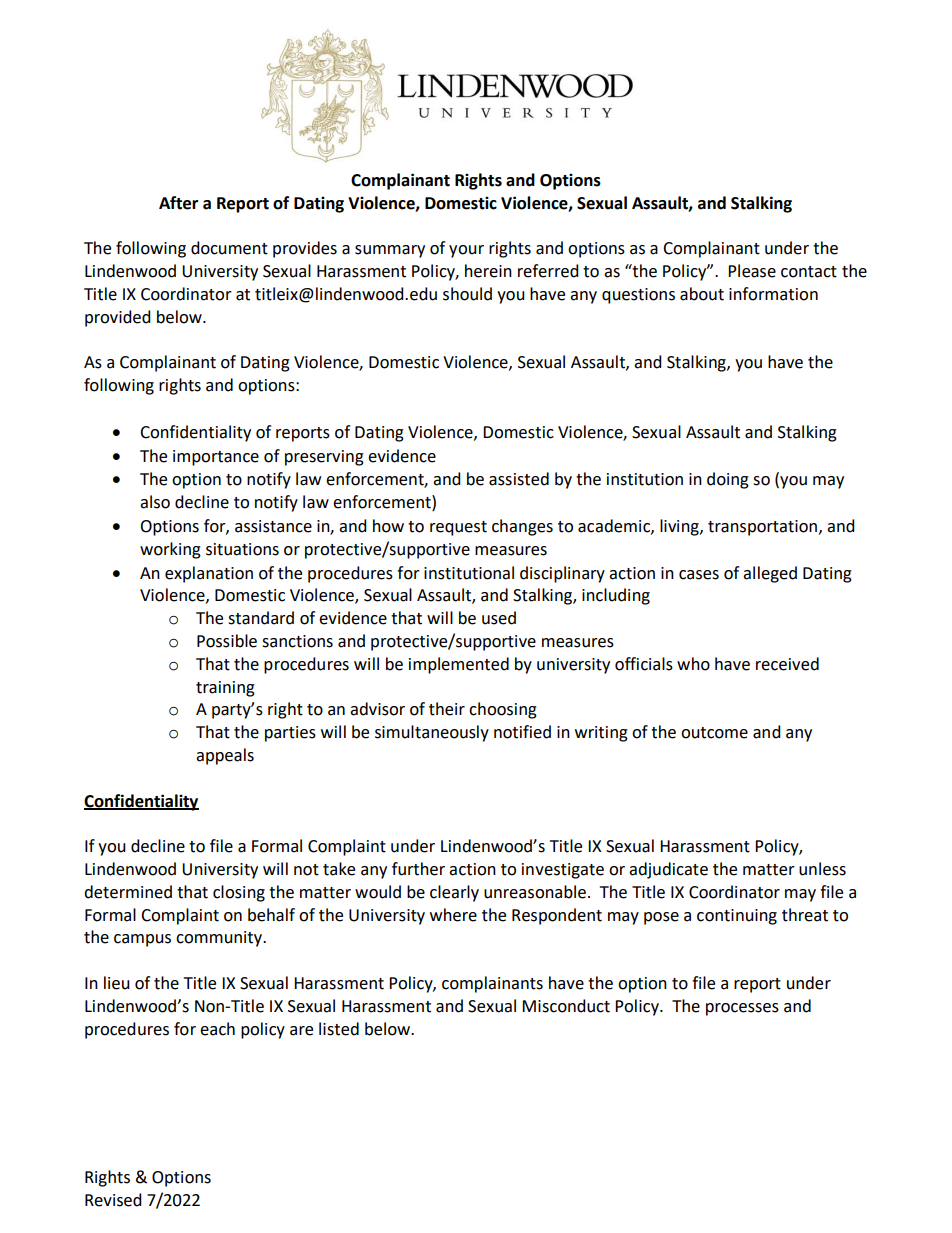 The image size is (952, 1233). What do you see at coordinates (113, 1200) in the page?
I see `Revised` at bounding box center [113, 1200].
